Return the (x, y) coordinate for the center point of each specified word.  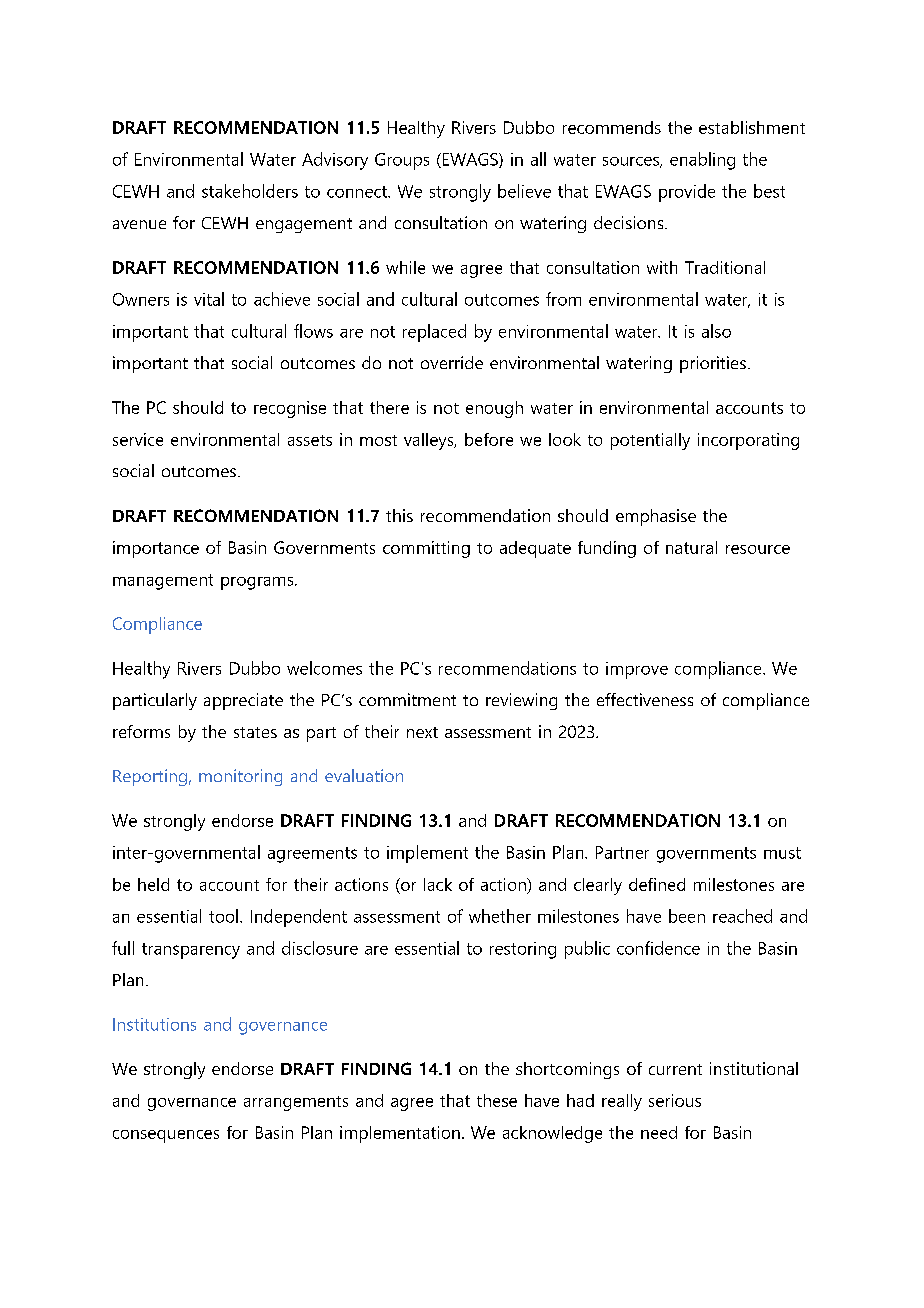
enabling (702, 161)
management (163, 582)
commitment (407, 699)
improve (637, 670)
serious (675, 1100)
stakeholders (250, 191)
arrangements (296, 1103)
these (497, 1100)
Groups (402, 161)
